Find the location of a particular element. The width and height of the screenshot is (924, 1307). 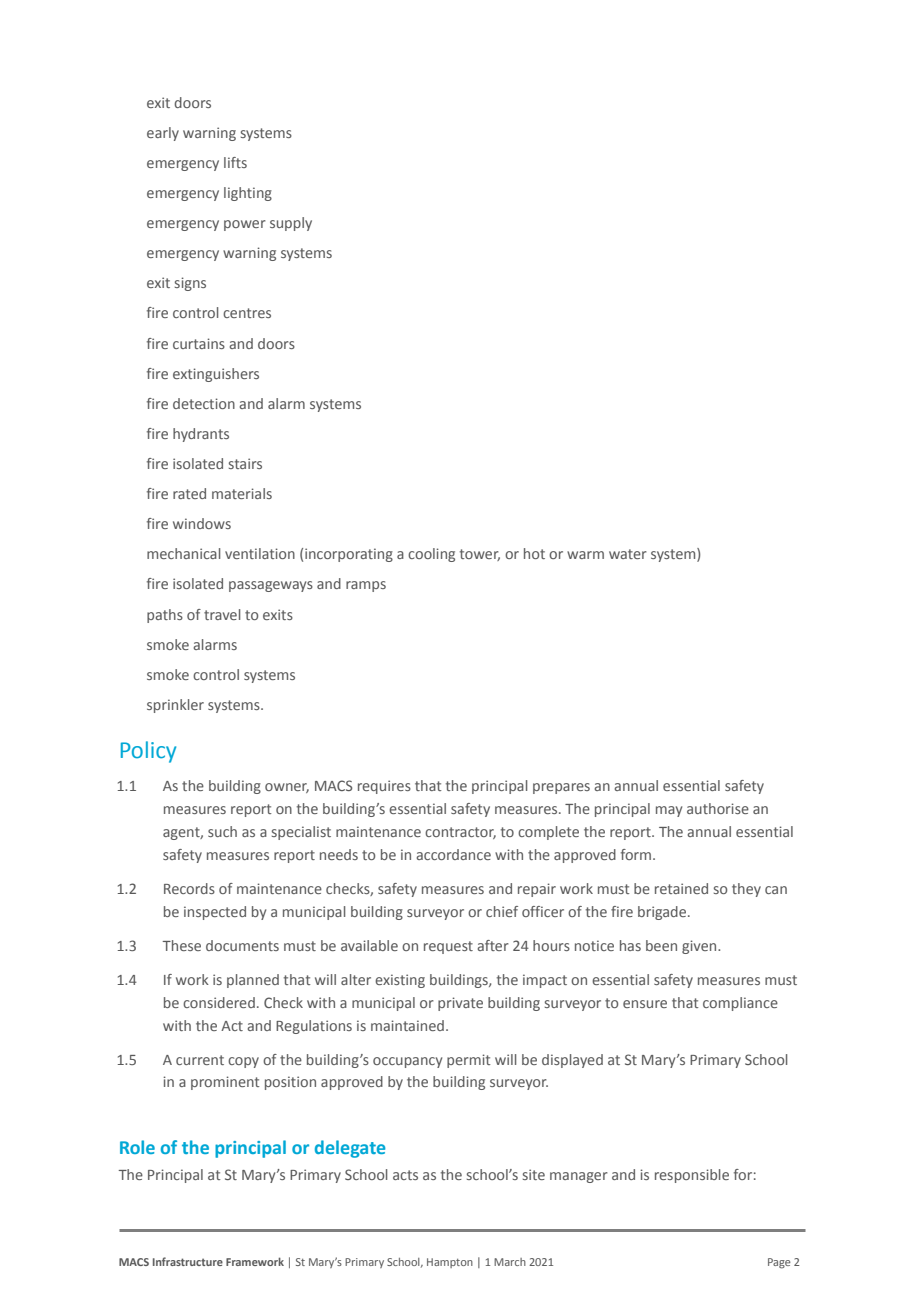

authorise is located at coordinates (718, 808).
